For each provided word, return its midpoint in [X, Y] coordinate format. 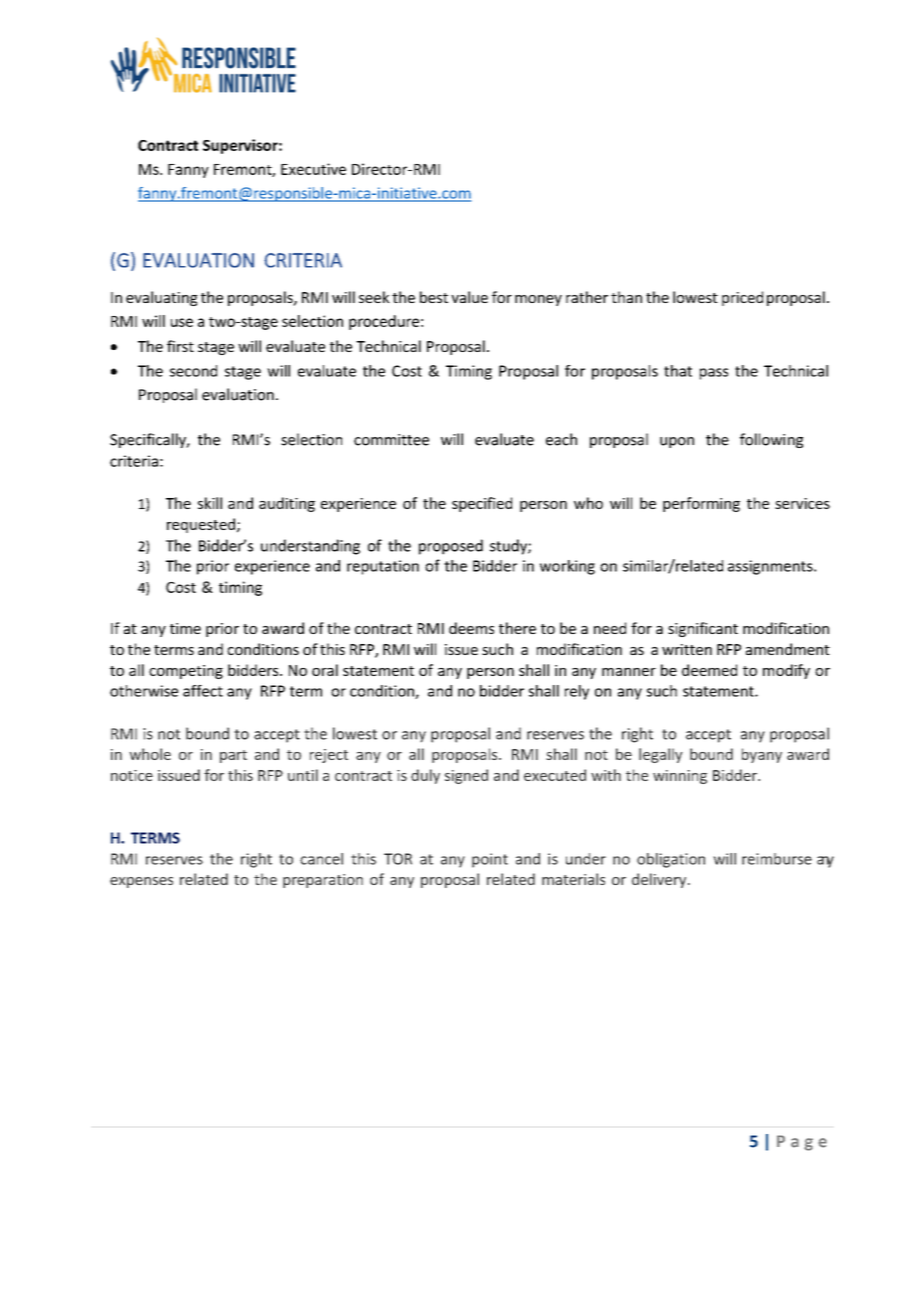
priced [742, 298]
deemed [709, 670]
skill [210, 503]
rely [577, 692]
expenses [141, 882]
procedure [384, 322]
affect [203, 691]
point [490, 860]
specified [482, 504]
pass [714, 374]
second [193, 371]
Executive [313, 169]
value [469, 297]
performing [701, 504]
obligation [671, 860]
